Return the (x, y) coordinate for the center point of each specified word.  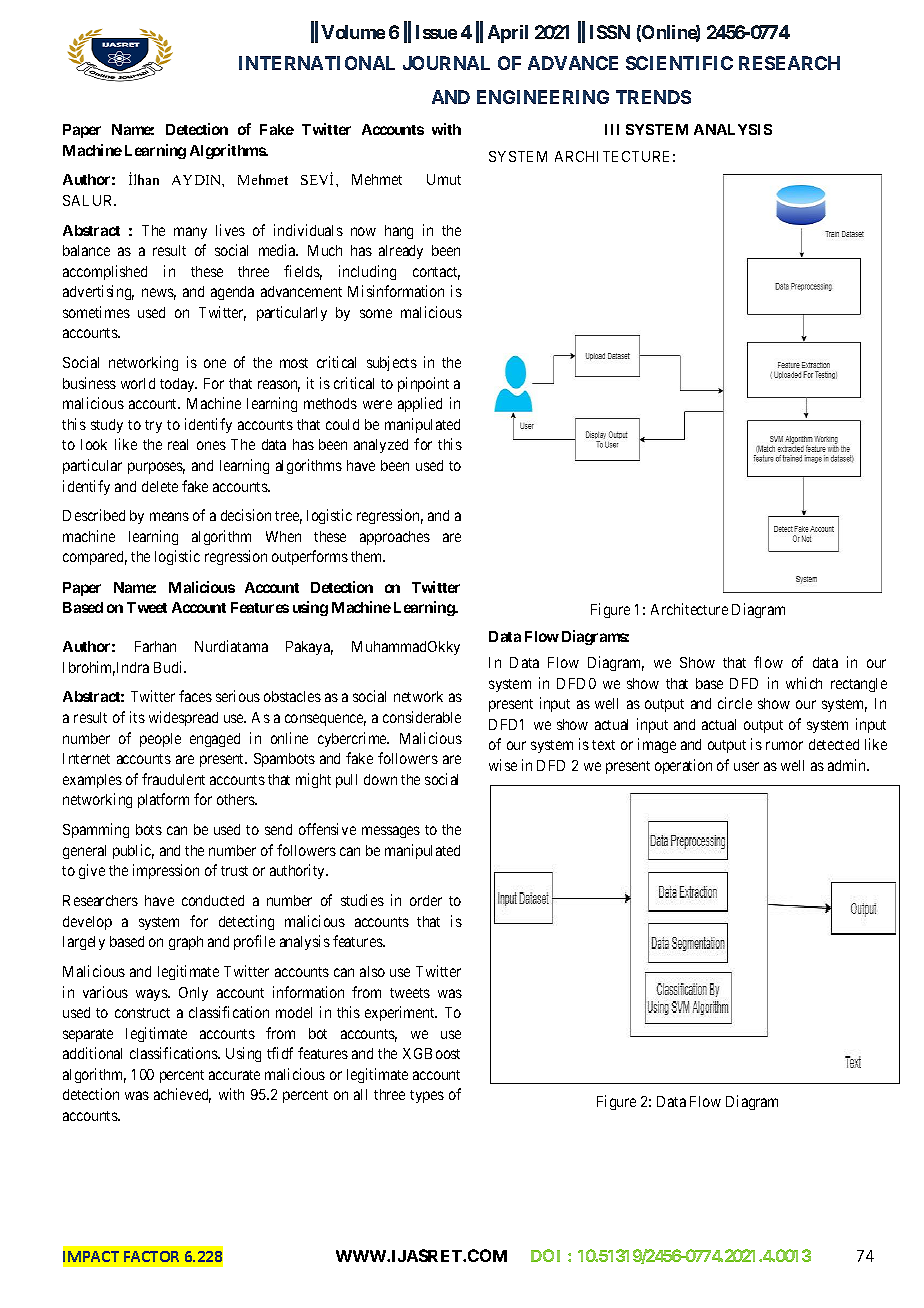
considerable (422, 717)
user (746, 766)
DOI (545, 1255)
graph (186, 943)
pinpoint (423, 384)
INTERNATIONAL (317, 63)
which (804, 683)
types (427, 1096)
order (426, 900)
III (612, 129)
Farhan (155, 646)
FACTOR (151, 1256)
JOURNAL (446, 63)
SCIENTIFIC (679, 63)
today (178, 385)
